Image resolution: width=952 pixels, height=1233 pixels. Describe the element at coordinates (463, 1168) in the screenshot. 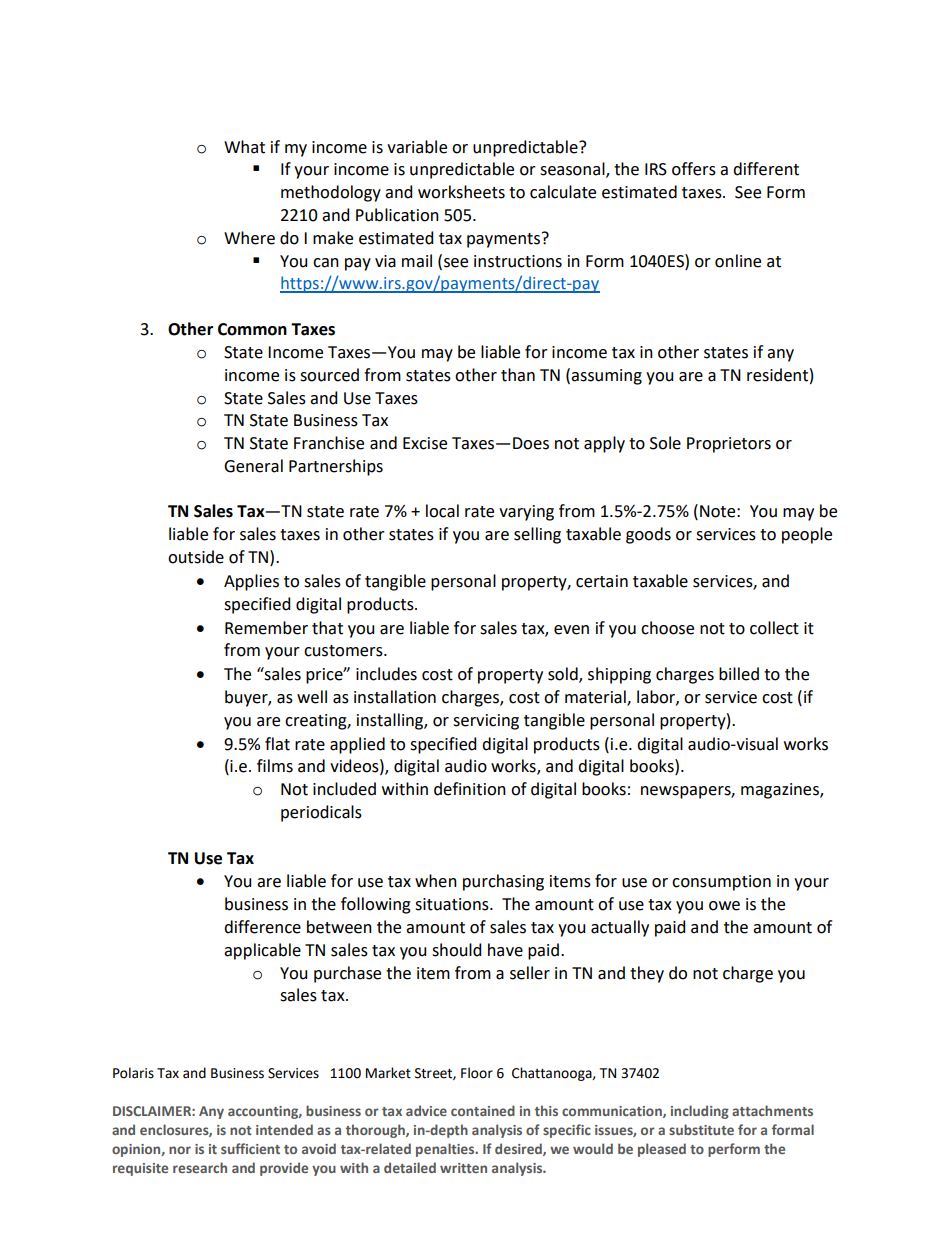

I see `written` at that location.
